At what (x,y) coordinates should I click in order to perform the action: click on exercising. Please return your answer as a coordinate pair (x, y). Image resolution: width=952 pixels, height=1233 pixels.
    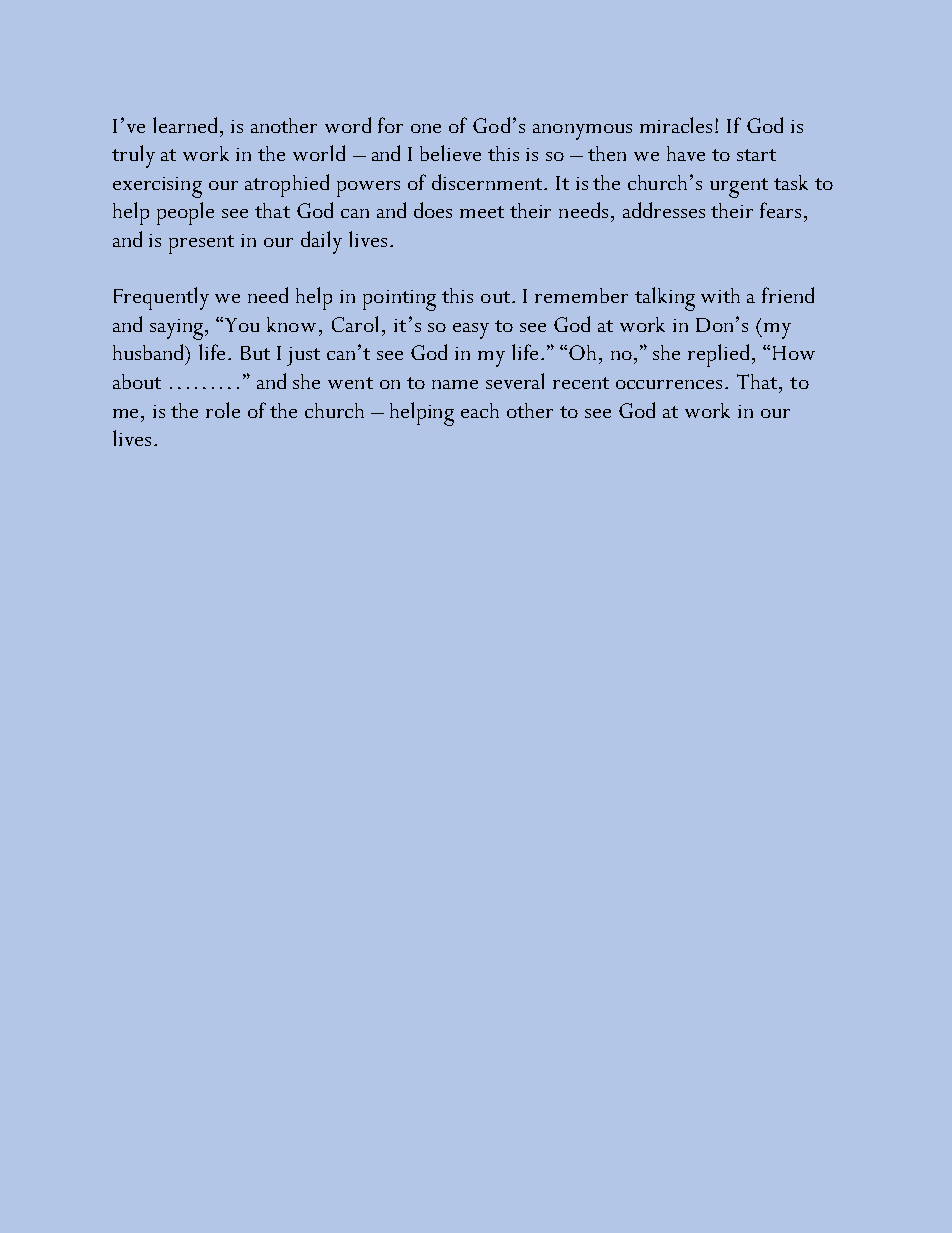
    Looking at the image, I should click on (157, 187).
